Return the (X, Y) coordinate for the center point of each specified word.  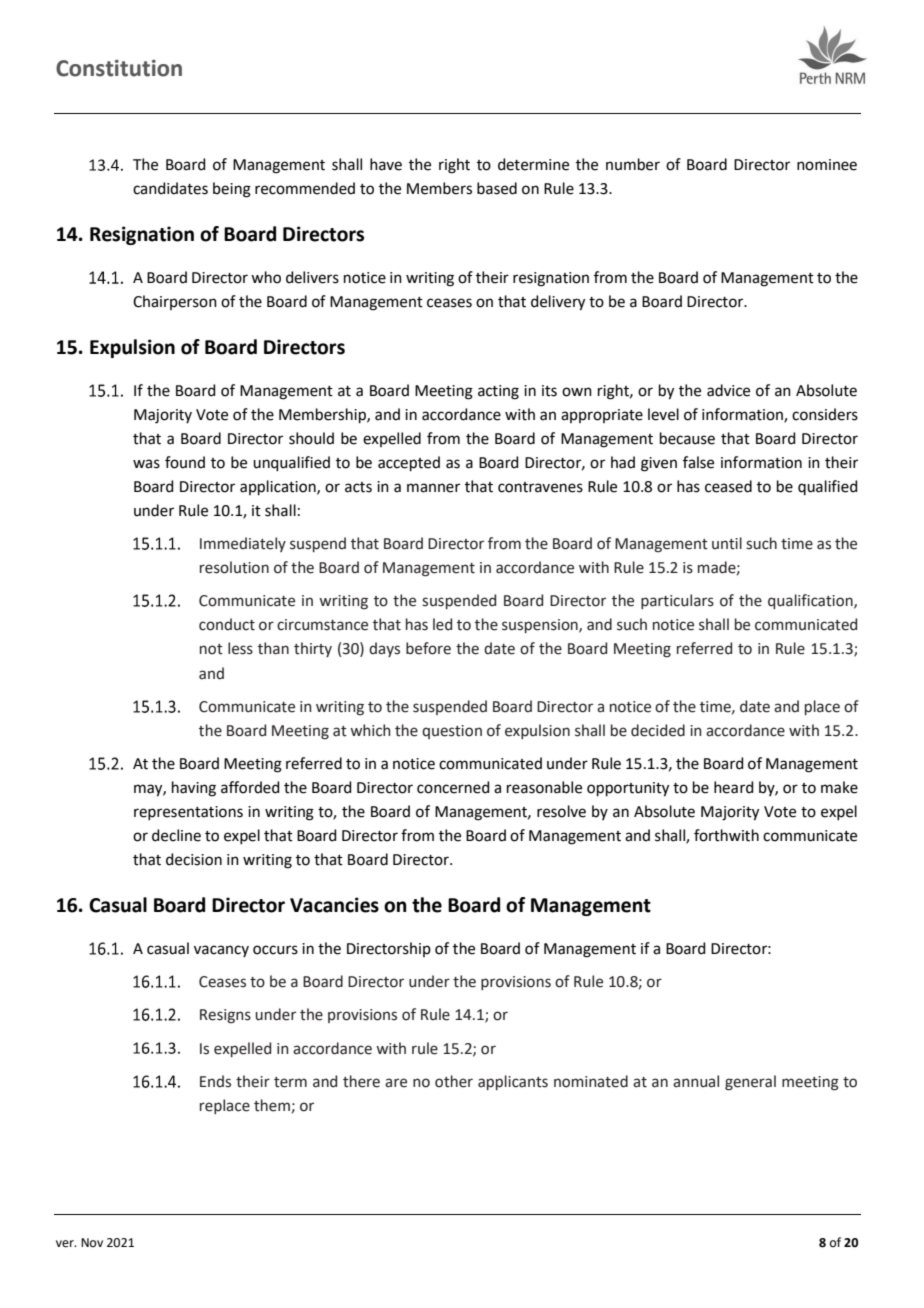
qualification (811, 601)
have (386, 164)
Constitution (119, 68)
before (428, 648)
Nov (92, 1242)
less (240, 648)
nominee (827, 165)
